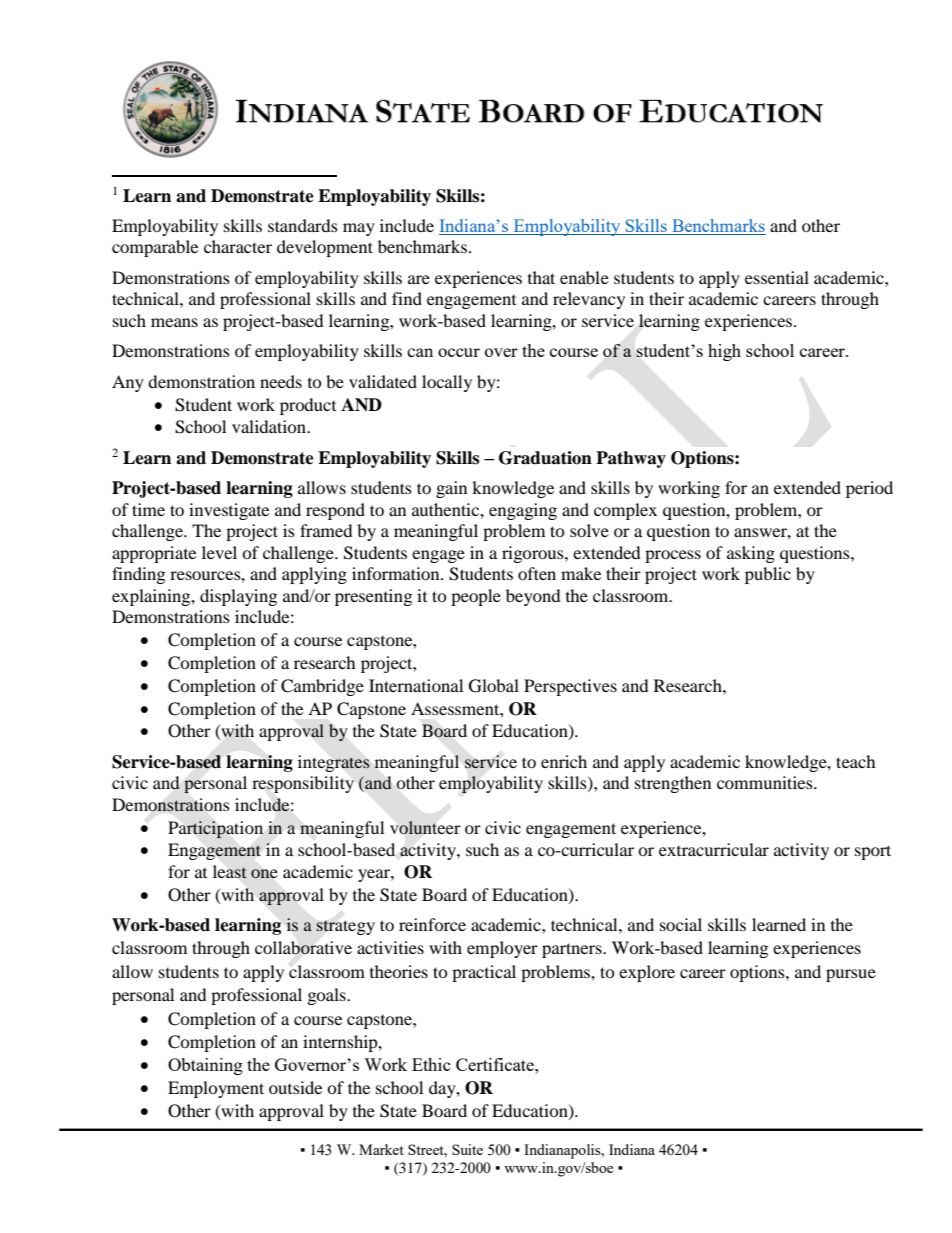 The width and height of the document is (952, 1233). I want to click on validation, so click(270, 426).
